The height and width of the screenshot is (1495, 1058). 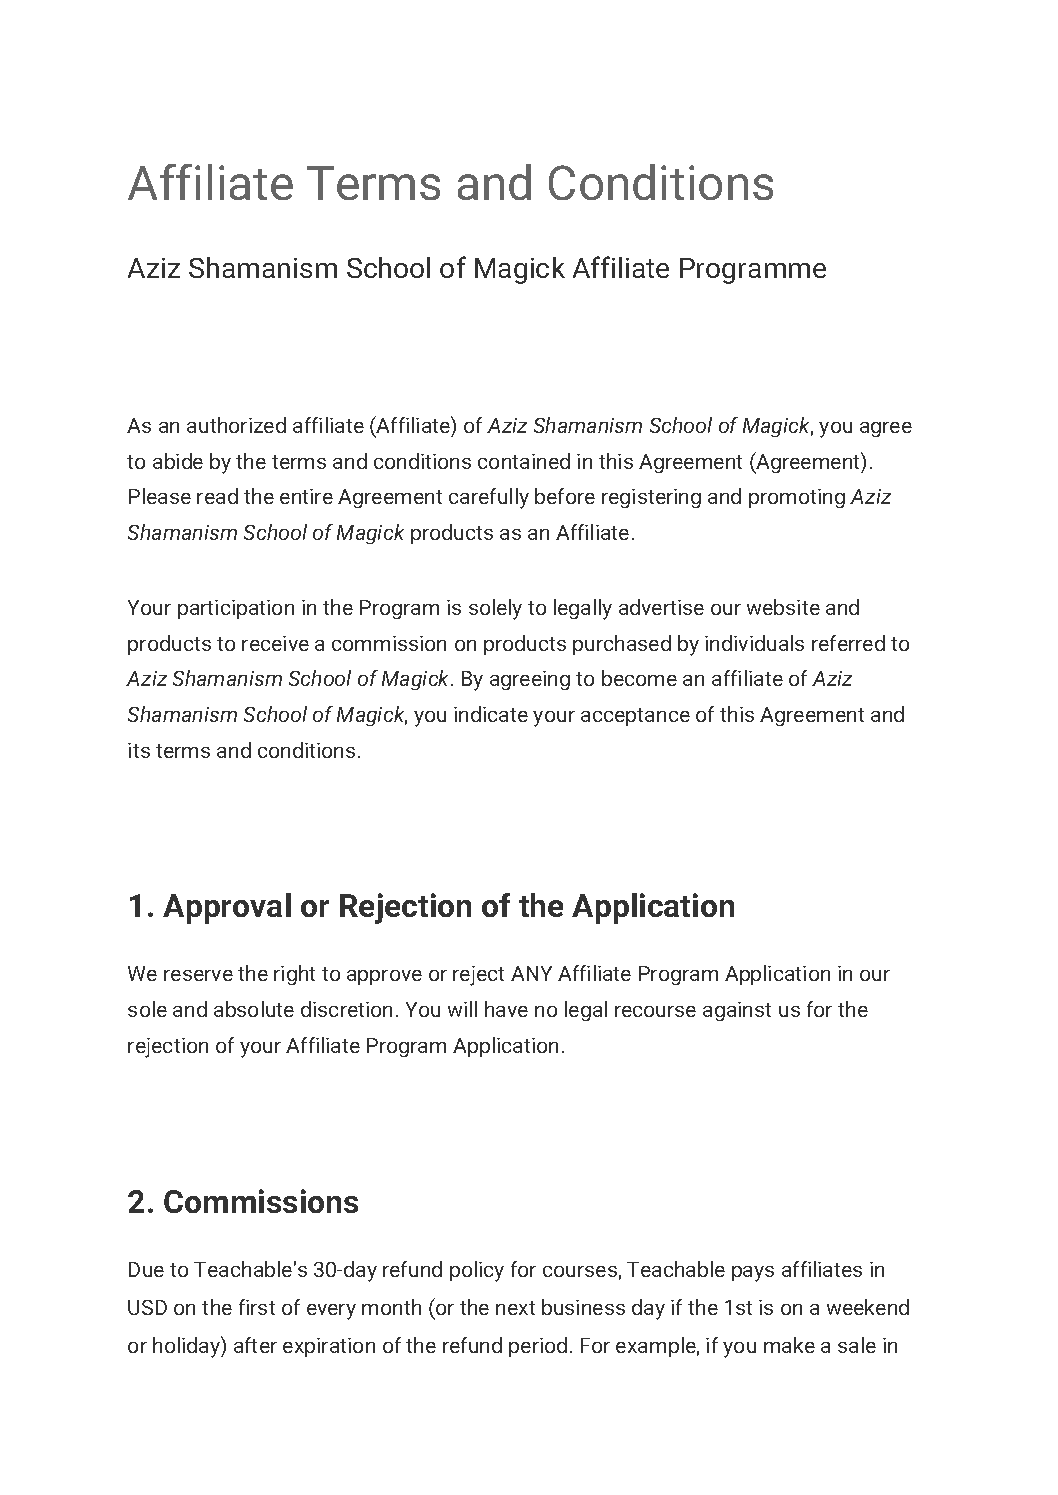 I want to click on against, so click(x=737, y=1011).
